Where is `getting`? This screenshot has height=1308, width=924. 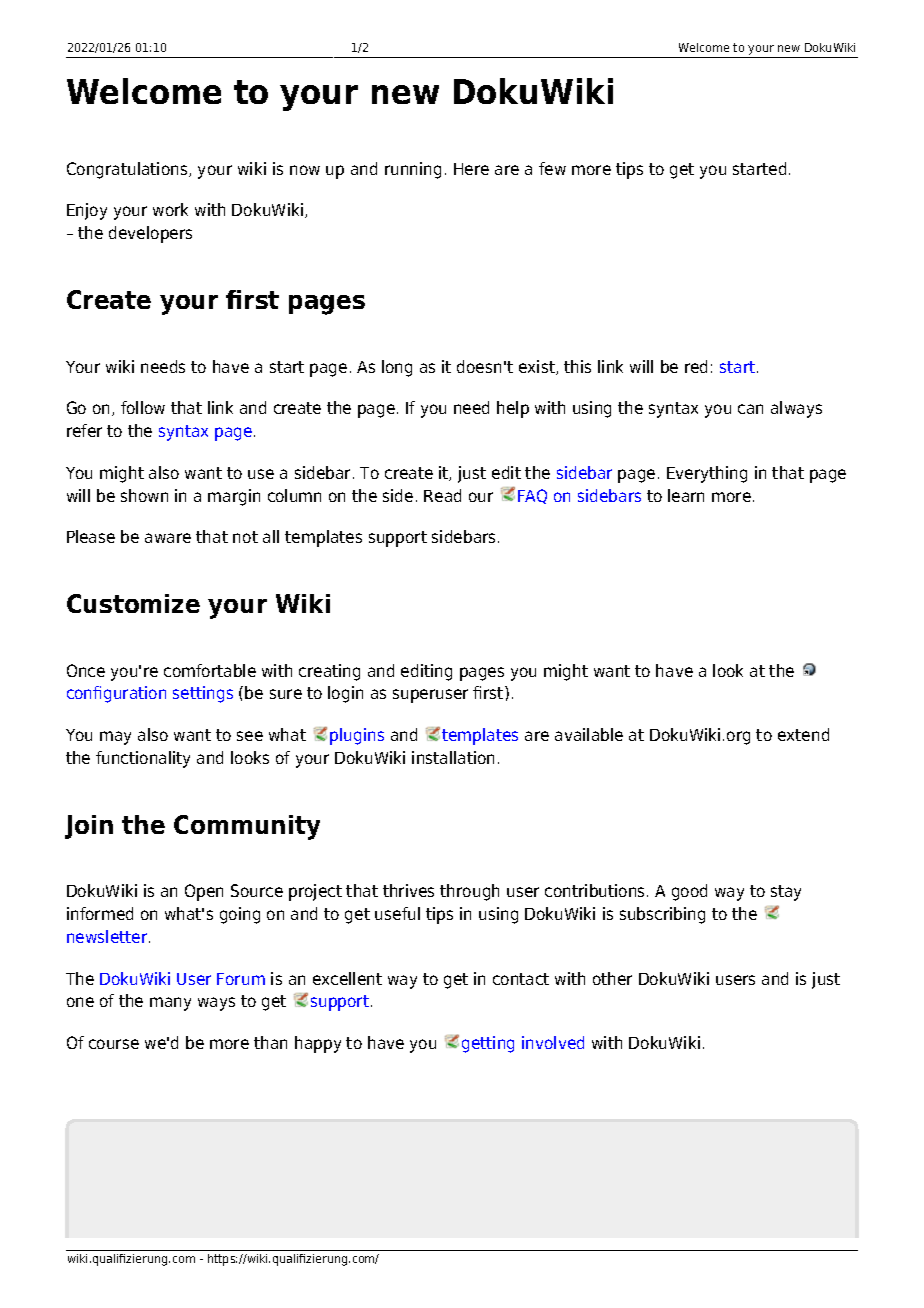
getting is located at coordinates (488, 1044).
